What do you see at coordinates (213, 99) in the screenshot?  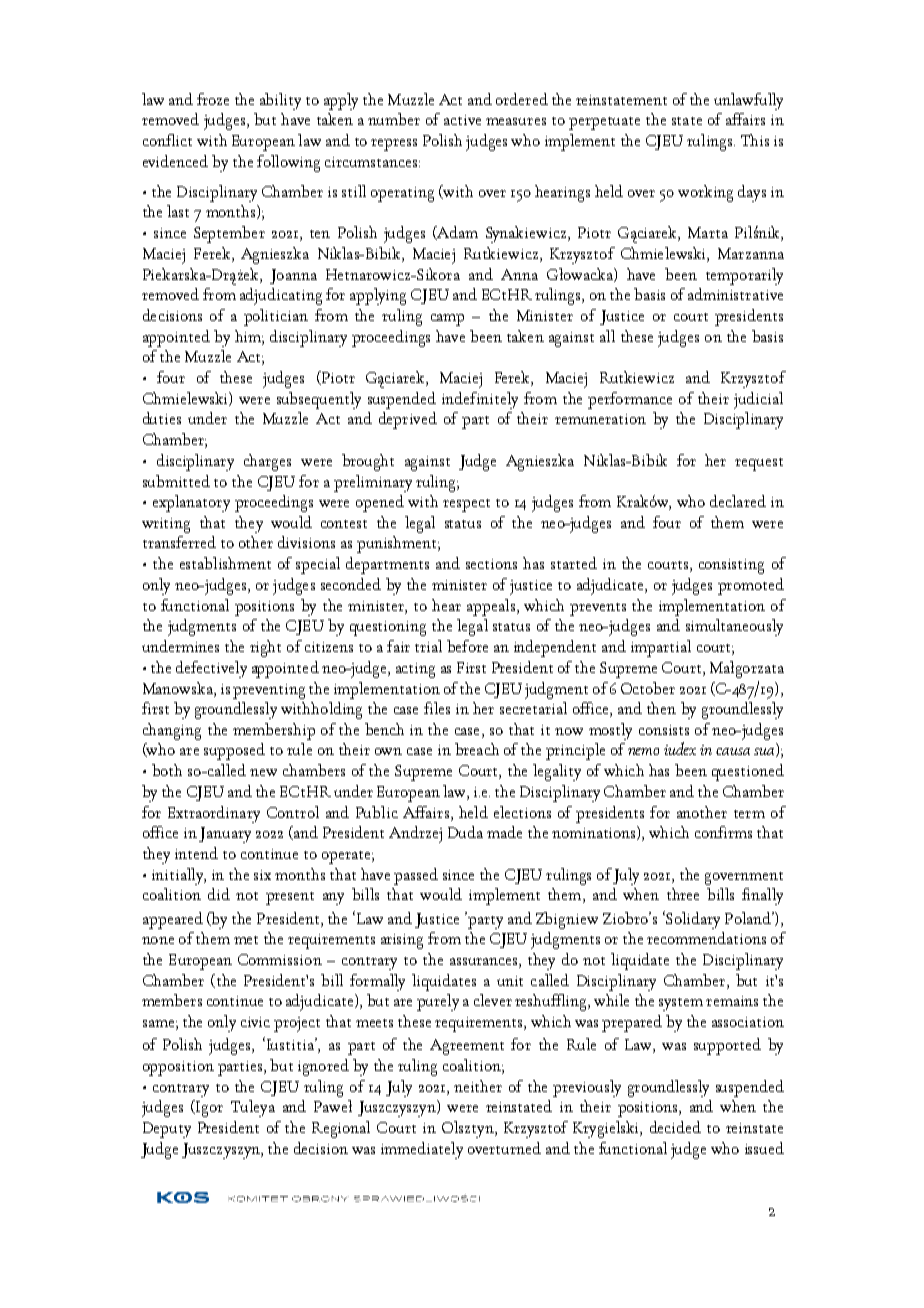 I see `froze` at bounding box center [213, 99].
